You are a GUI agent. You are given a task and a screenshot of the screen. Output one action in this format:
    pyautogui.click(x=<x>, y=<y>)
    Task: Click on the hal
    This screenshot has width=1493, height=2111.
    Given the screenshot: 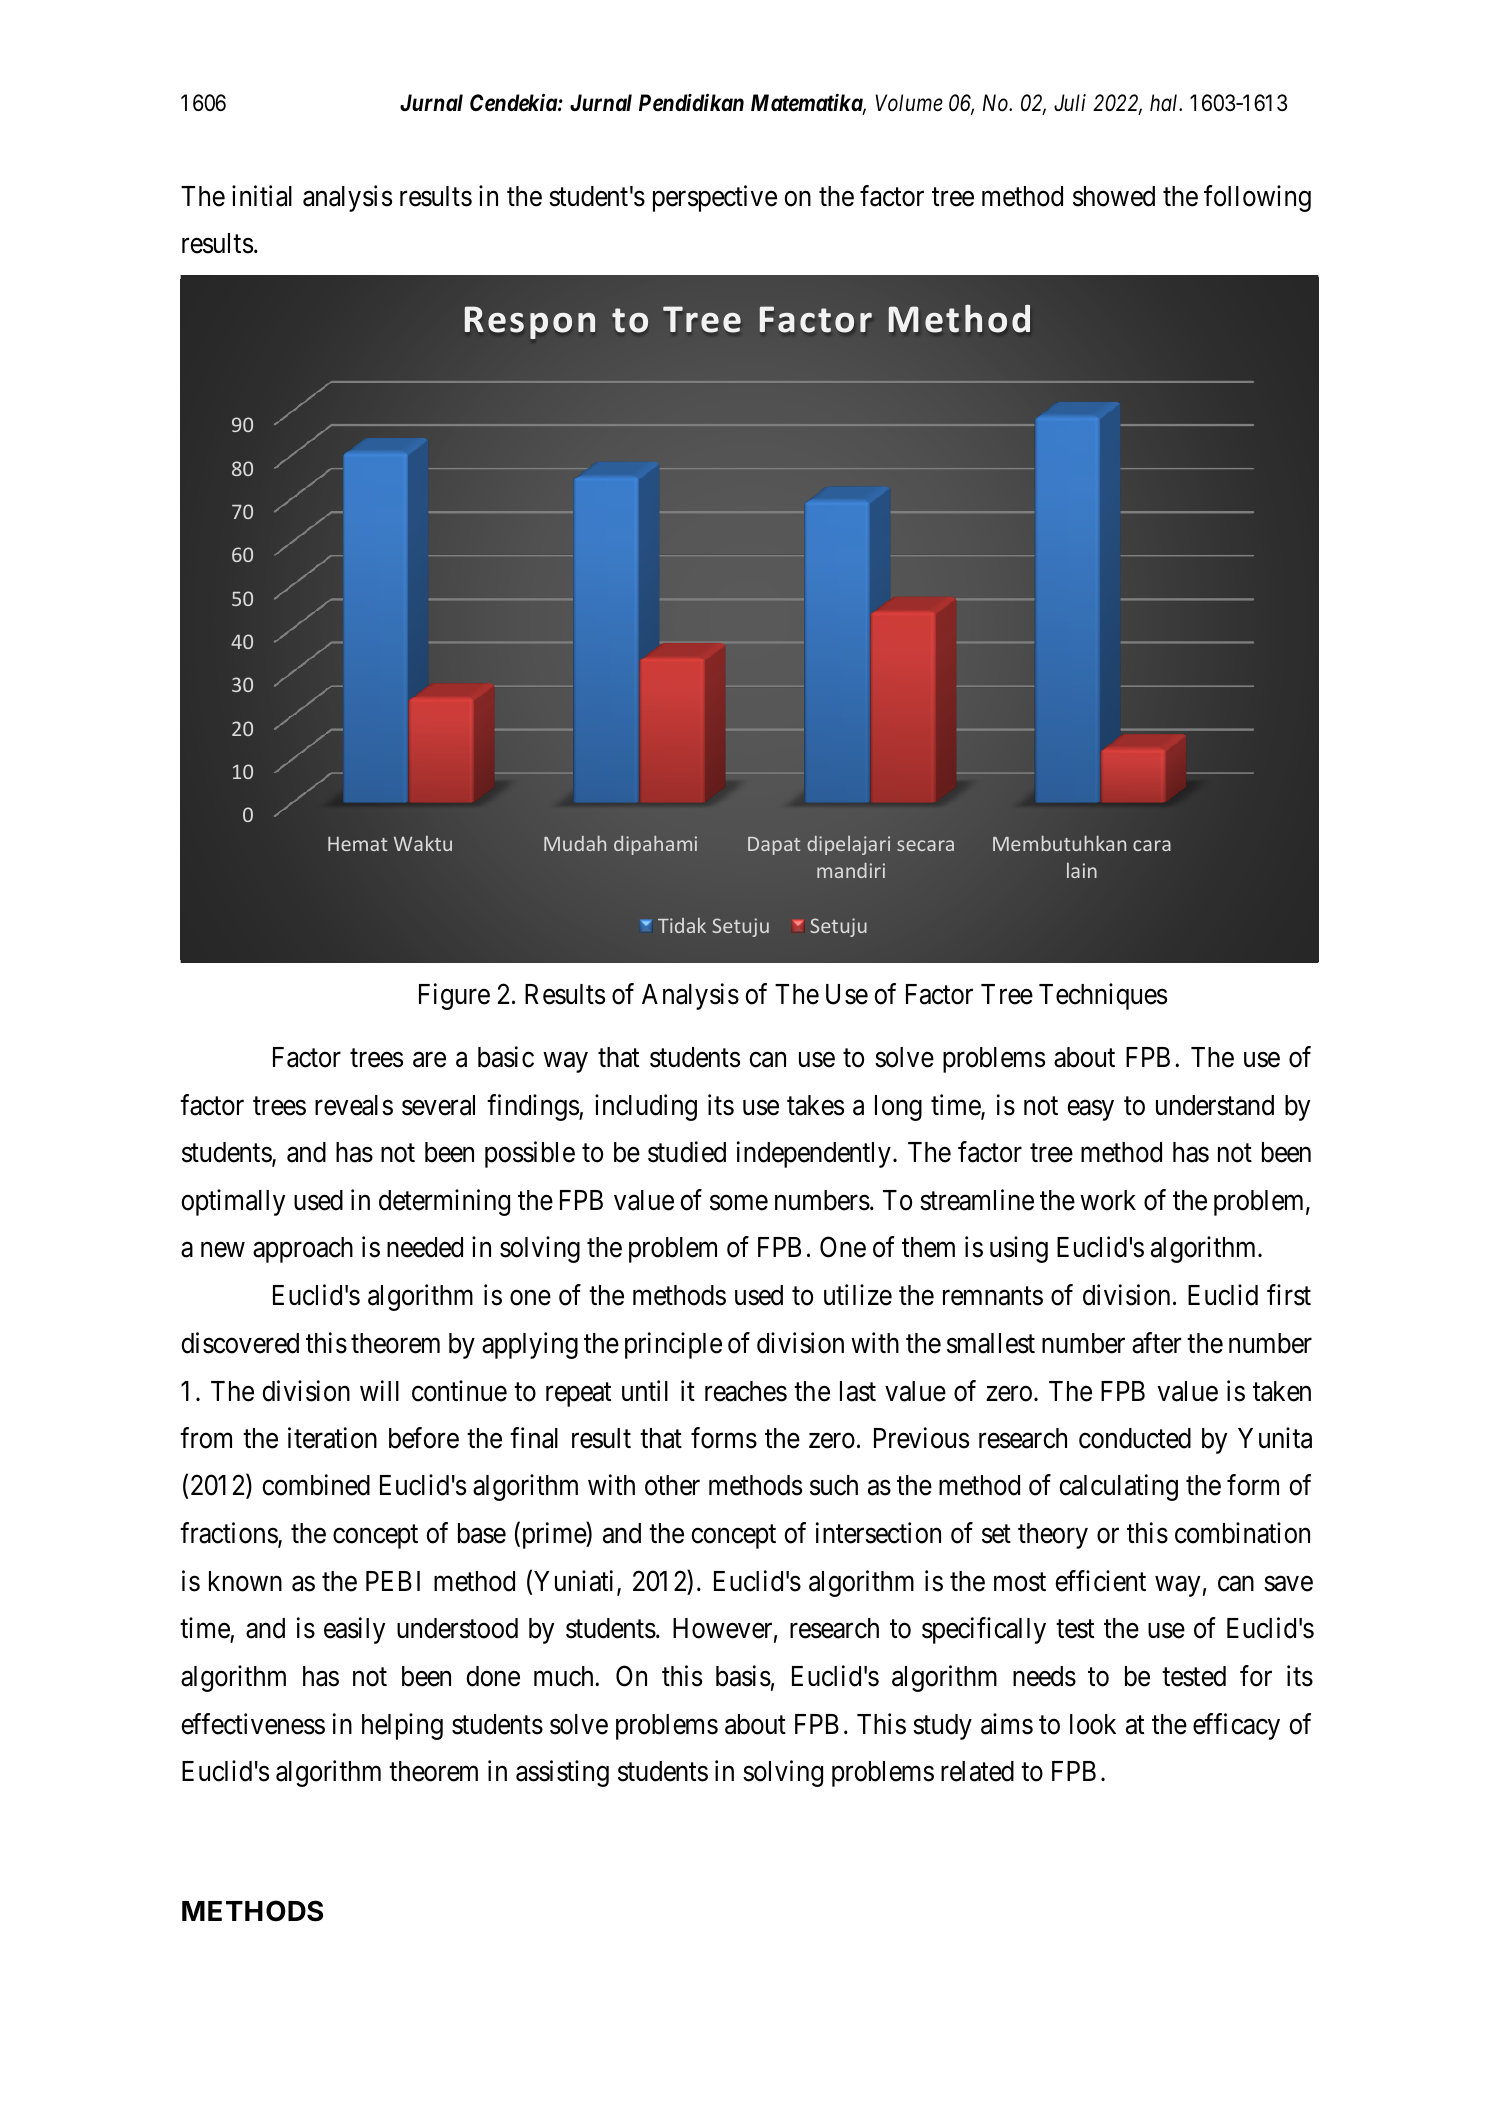 What is the action you would take?
    pyautogui.click(x=1165, y=103)
